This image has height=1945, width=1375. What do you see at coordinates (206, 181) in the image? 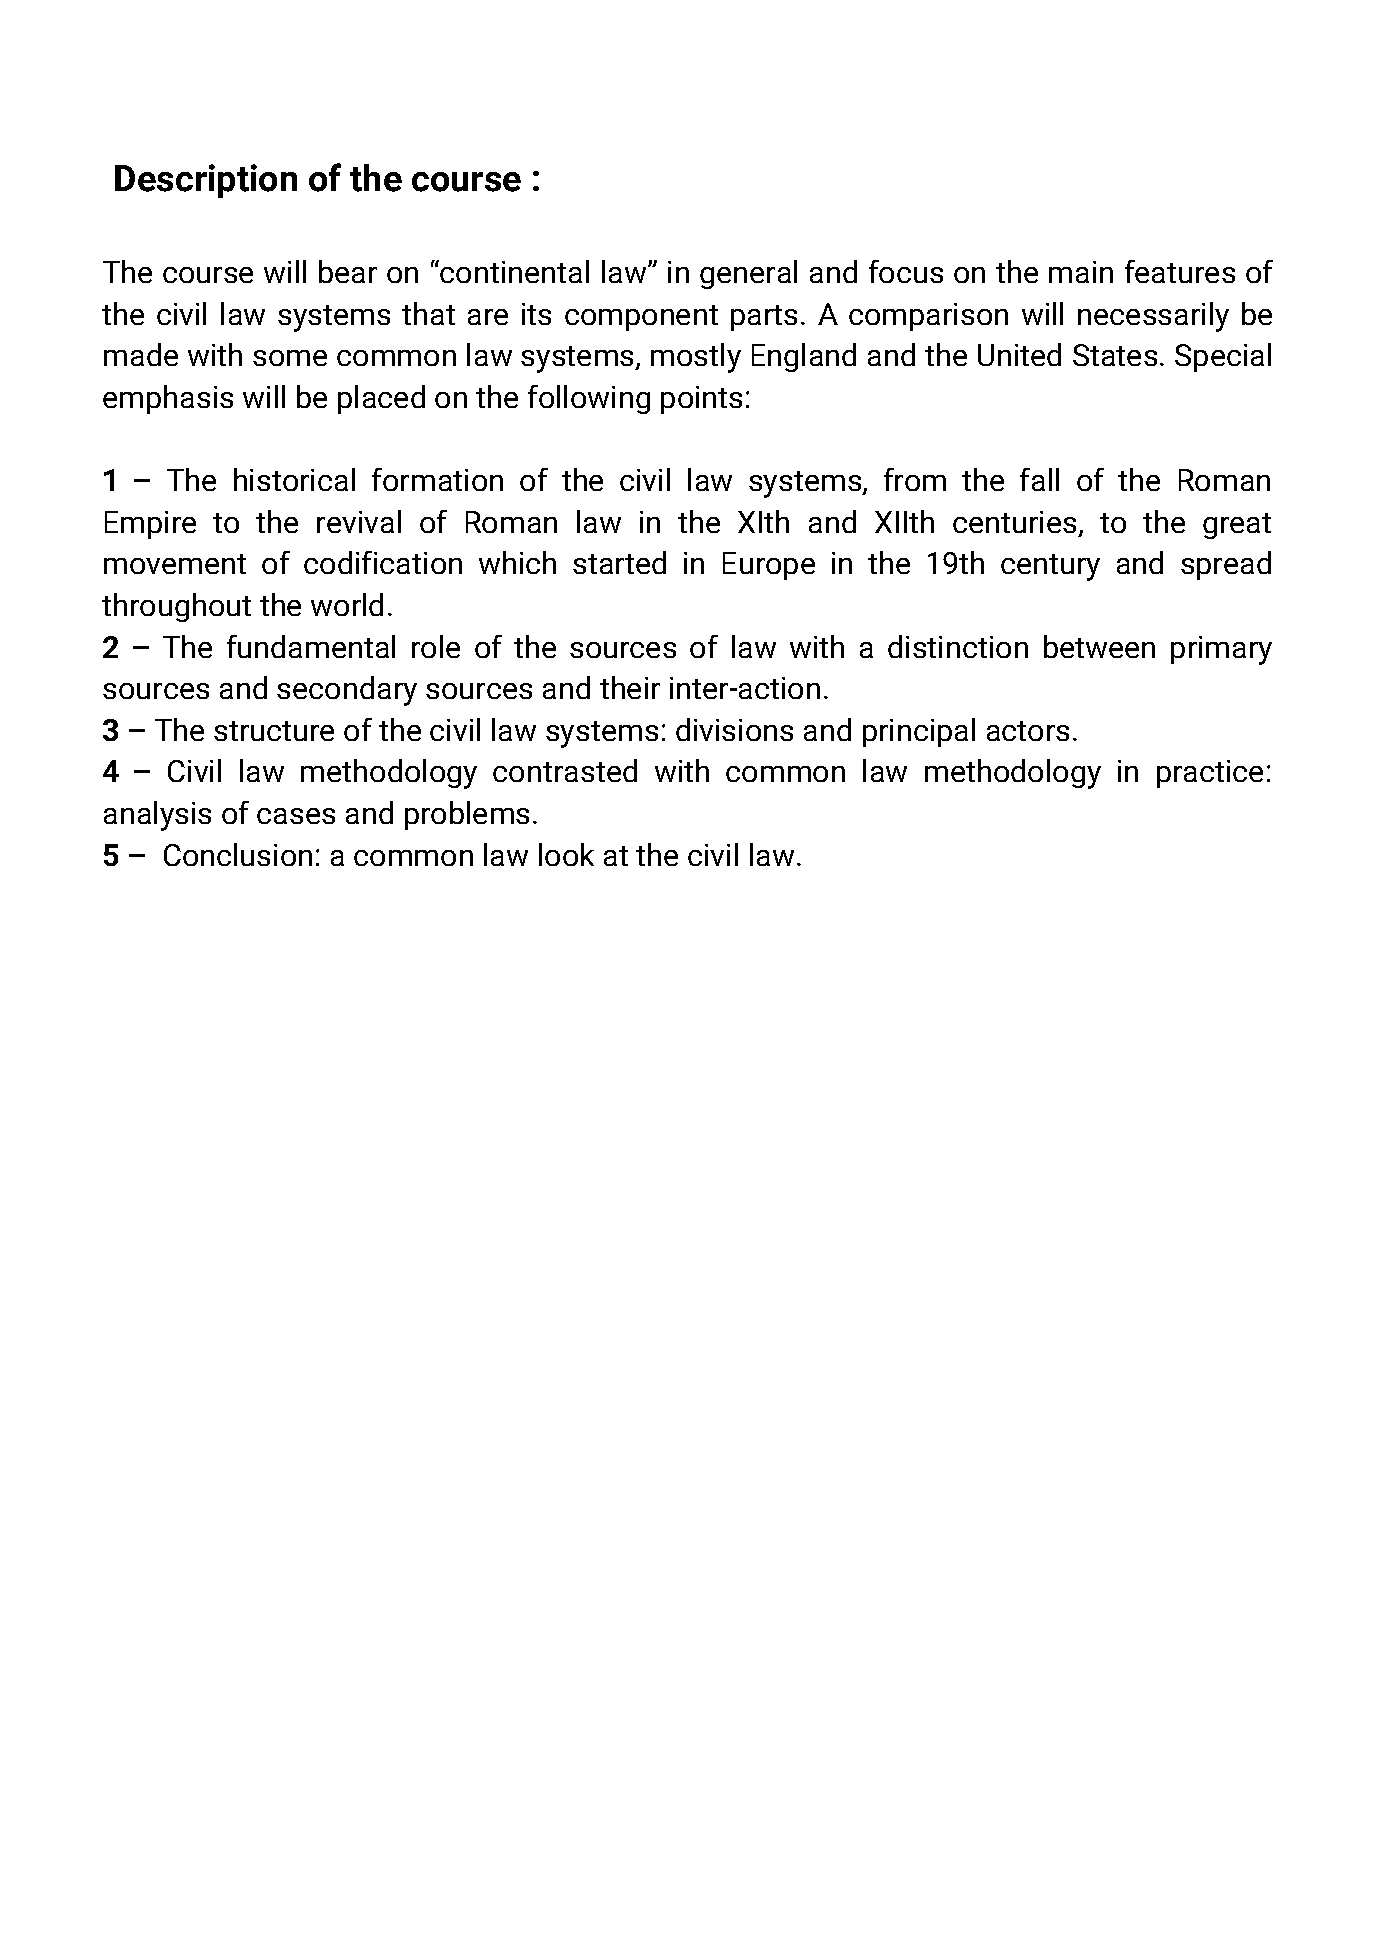
I see `Description` at bounding box center [206, 181].
